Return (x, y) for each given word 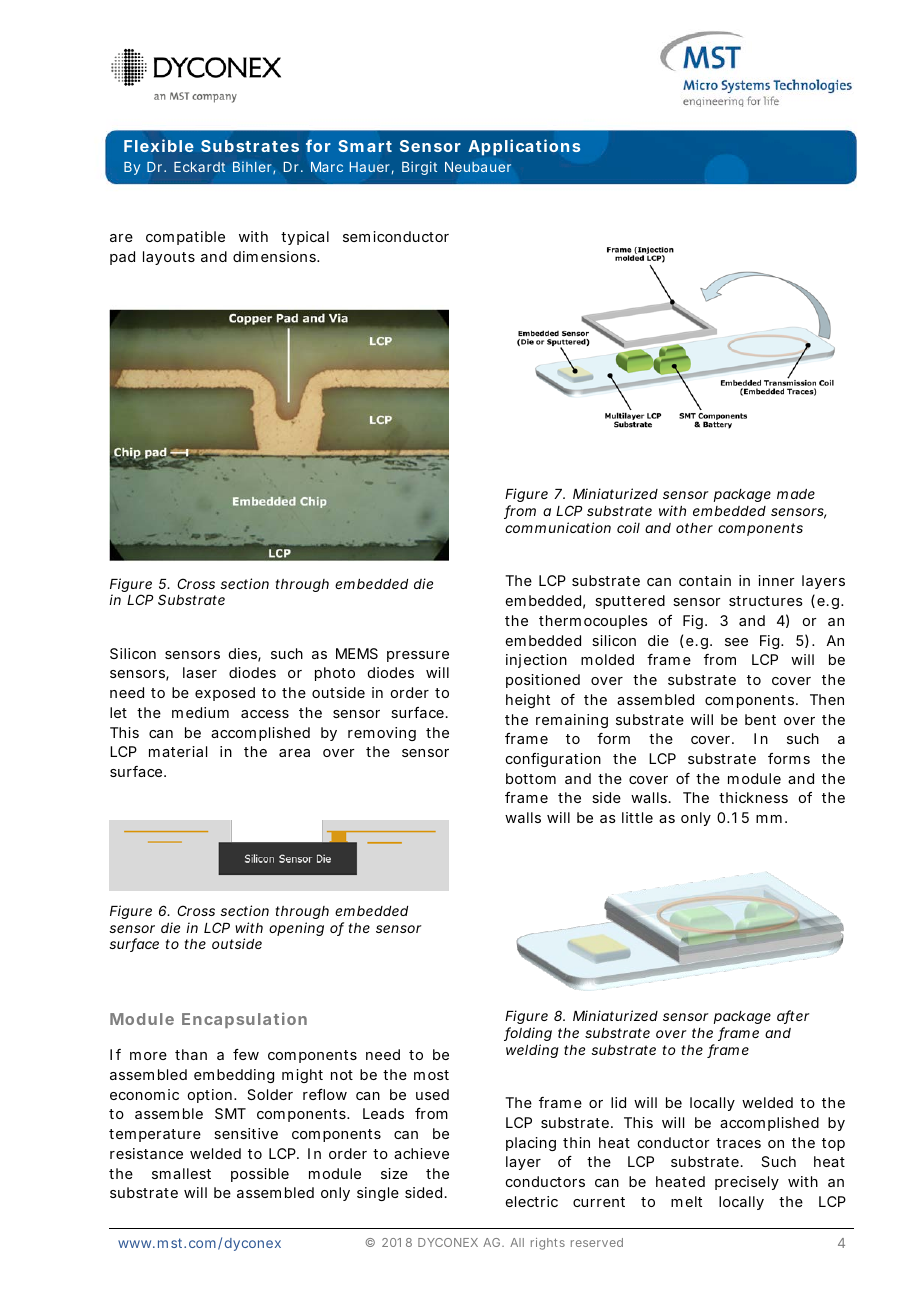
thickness (753, 797)
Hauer (372, 168)
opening (296, 929)
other (694, 528)
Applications (524, 147)
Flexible (159, 145)
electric (532, 1201)
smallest (181, 1173)
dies (245, 655)
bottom (531, 778)
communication (558, 527)
